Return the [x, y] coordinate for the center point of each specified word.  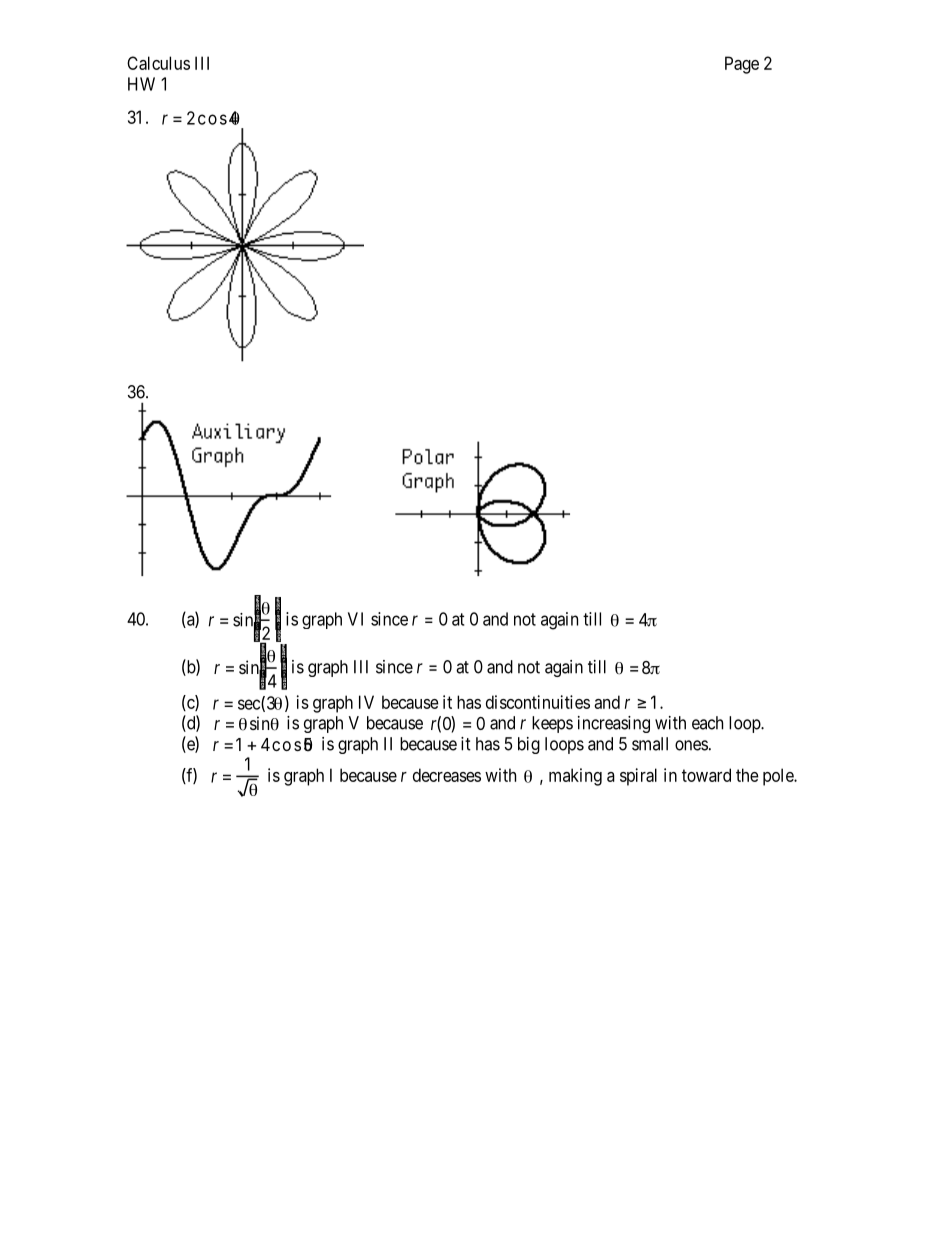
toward [706, 775]
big [529, 745]
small [650, 744]
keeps [552, 724]
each [707, 723]
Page [742, 65]
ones [691, 745]
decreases [447, 775]
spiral [638, 777]
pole [779, 777]
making [575, 777]
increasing [614, 724]
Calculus [158, 63]
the [747, 775]
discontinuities [538, 702]
